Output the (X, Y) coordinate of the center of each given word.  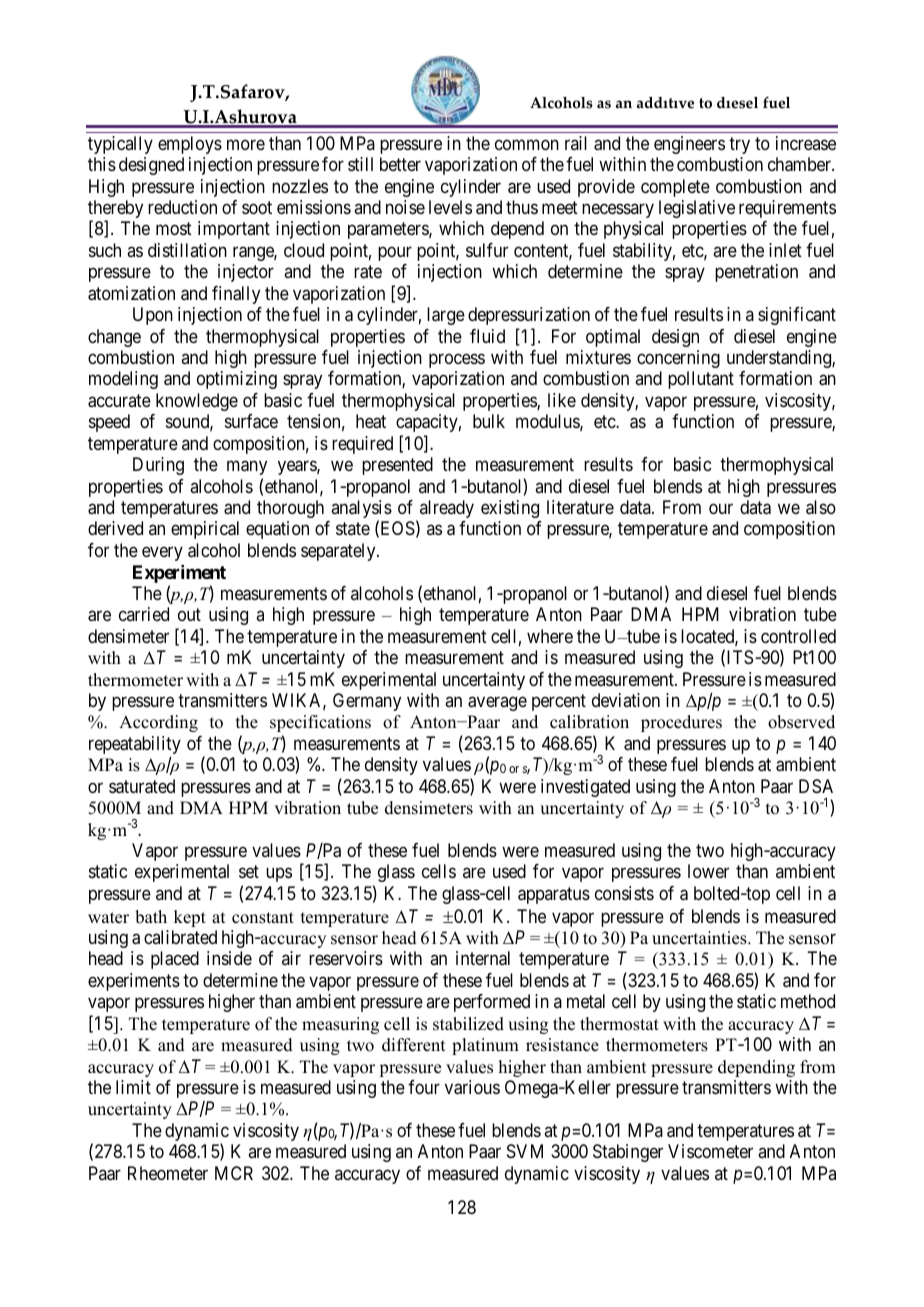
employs (190, 145)
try (739, 145)
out (189, 614)
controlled (798, 636)
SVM (525, 1151)
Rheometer (168, 1173)
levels (450, 207)
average (497, 703)
